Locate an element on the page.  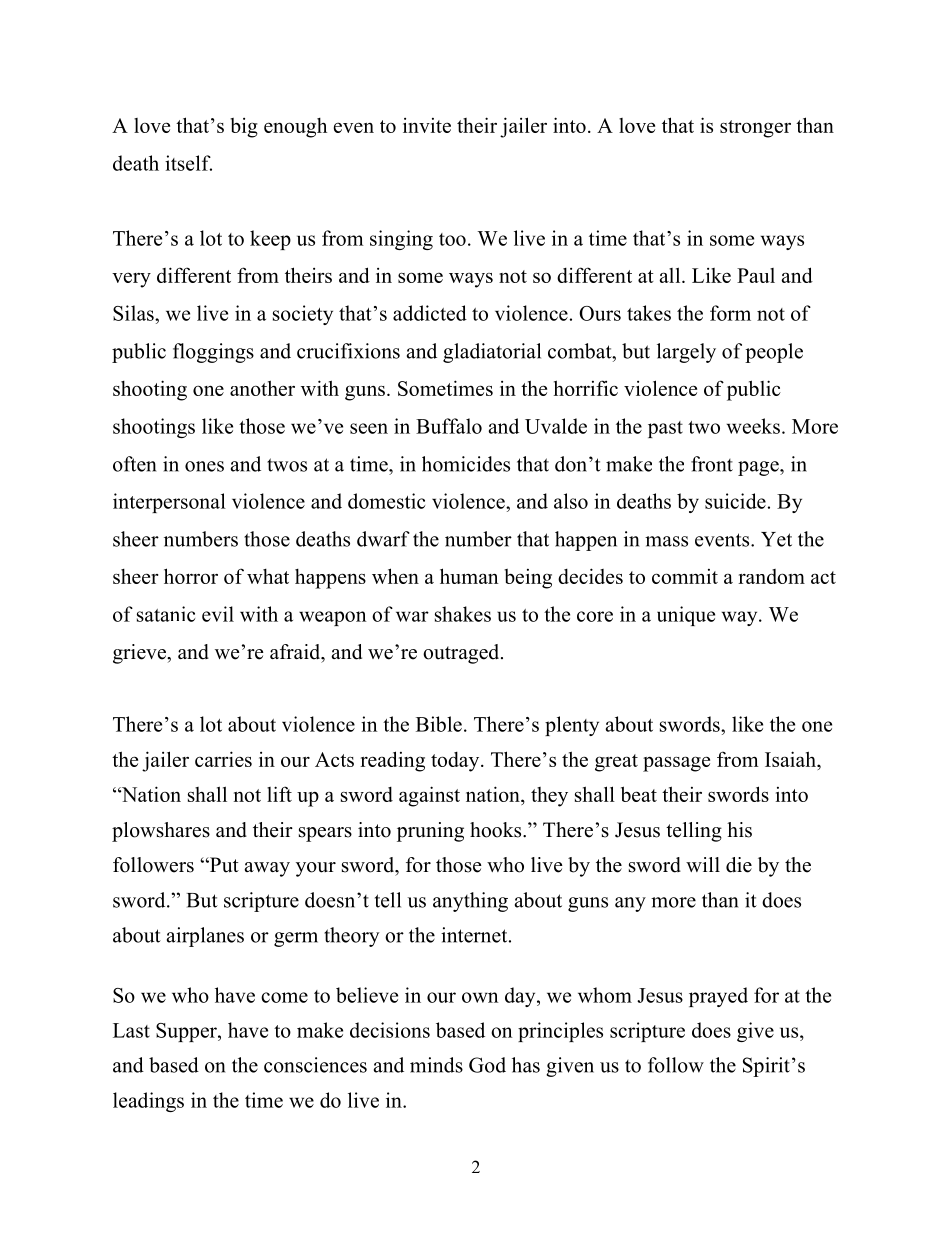
shakes is located at coordinates (463, 614).
